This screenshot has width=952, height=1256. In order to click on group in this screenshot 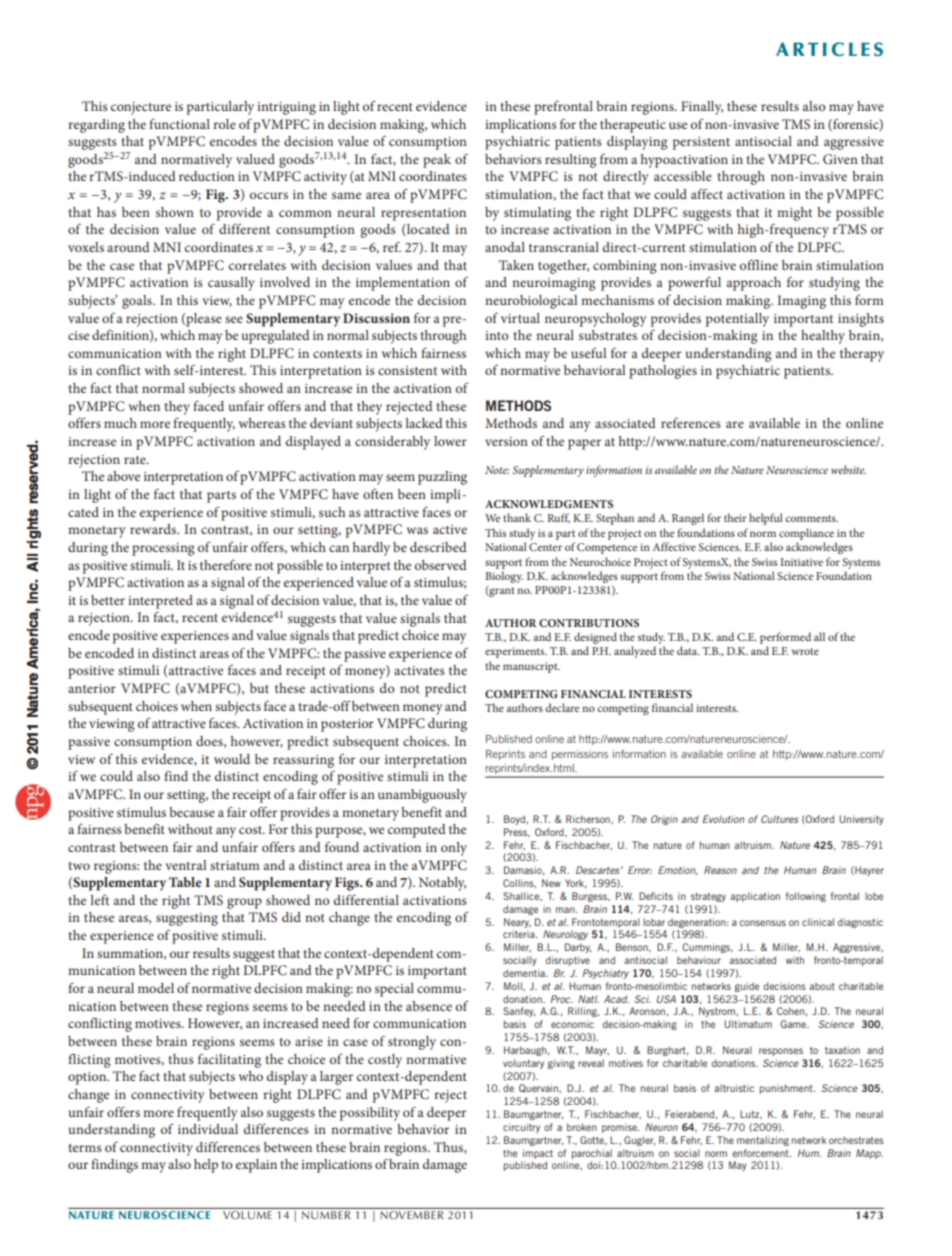, I will do `click(244, 903)`.
